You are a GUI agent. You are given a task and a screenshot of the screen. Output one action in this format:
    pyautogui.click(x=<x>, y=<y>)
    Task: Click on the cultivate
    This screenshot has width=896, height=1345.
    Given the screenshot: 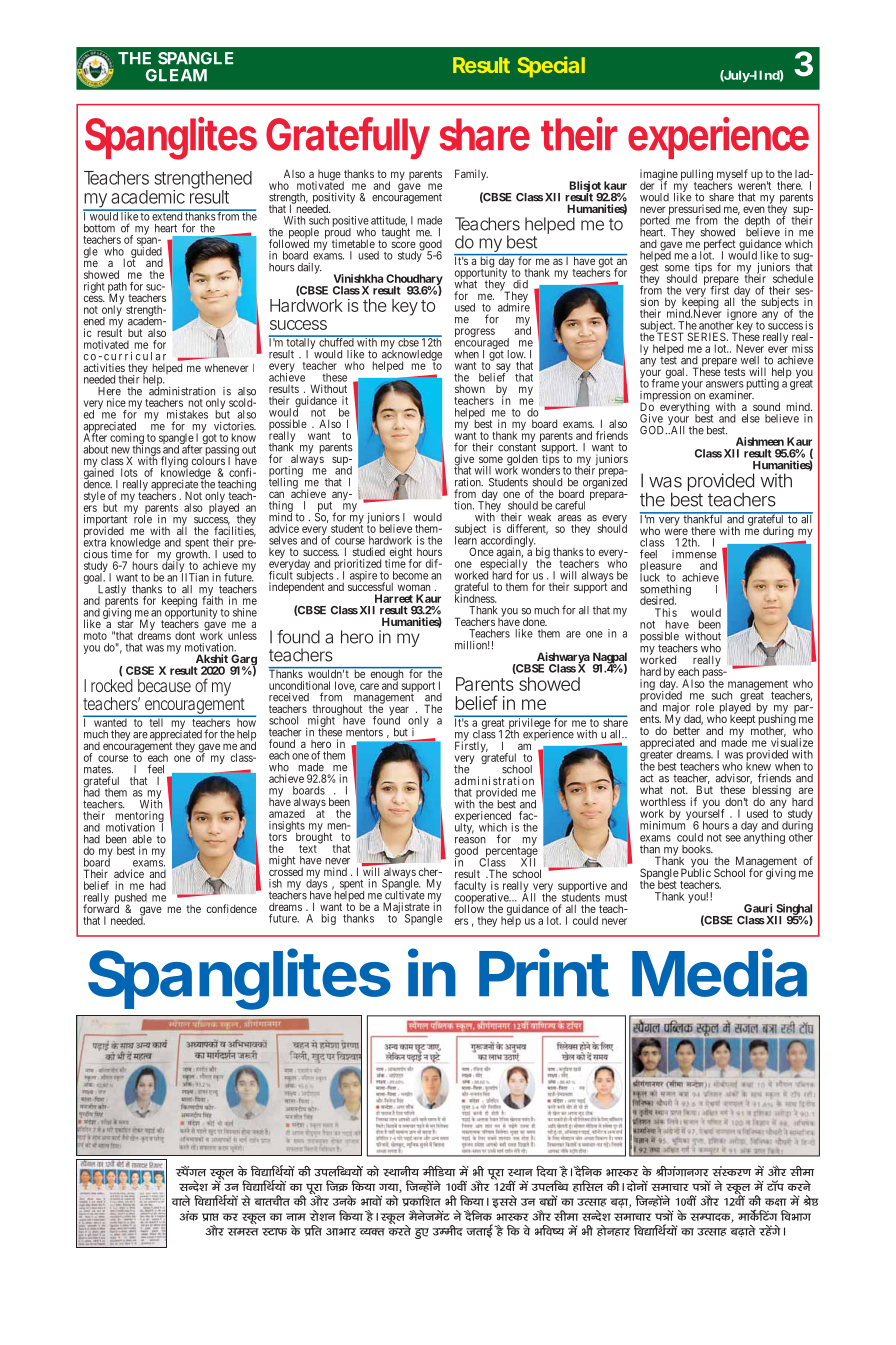 What is the action you would take?
    pyautogui.click(x=405, y=894)
